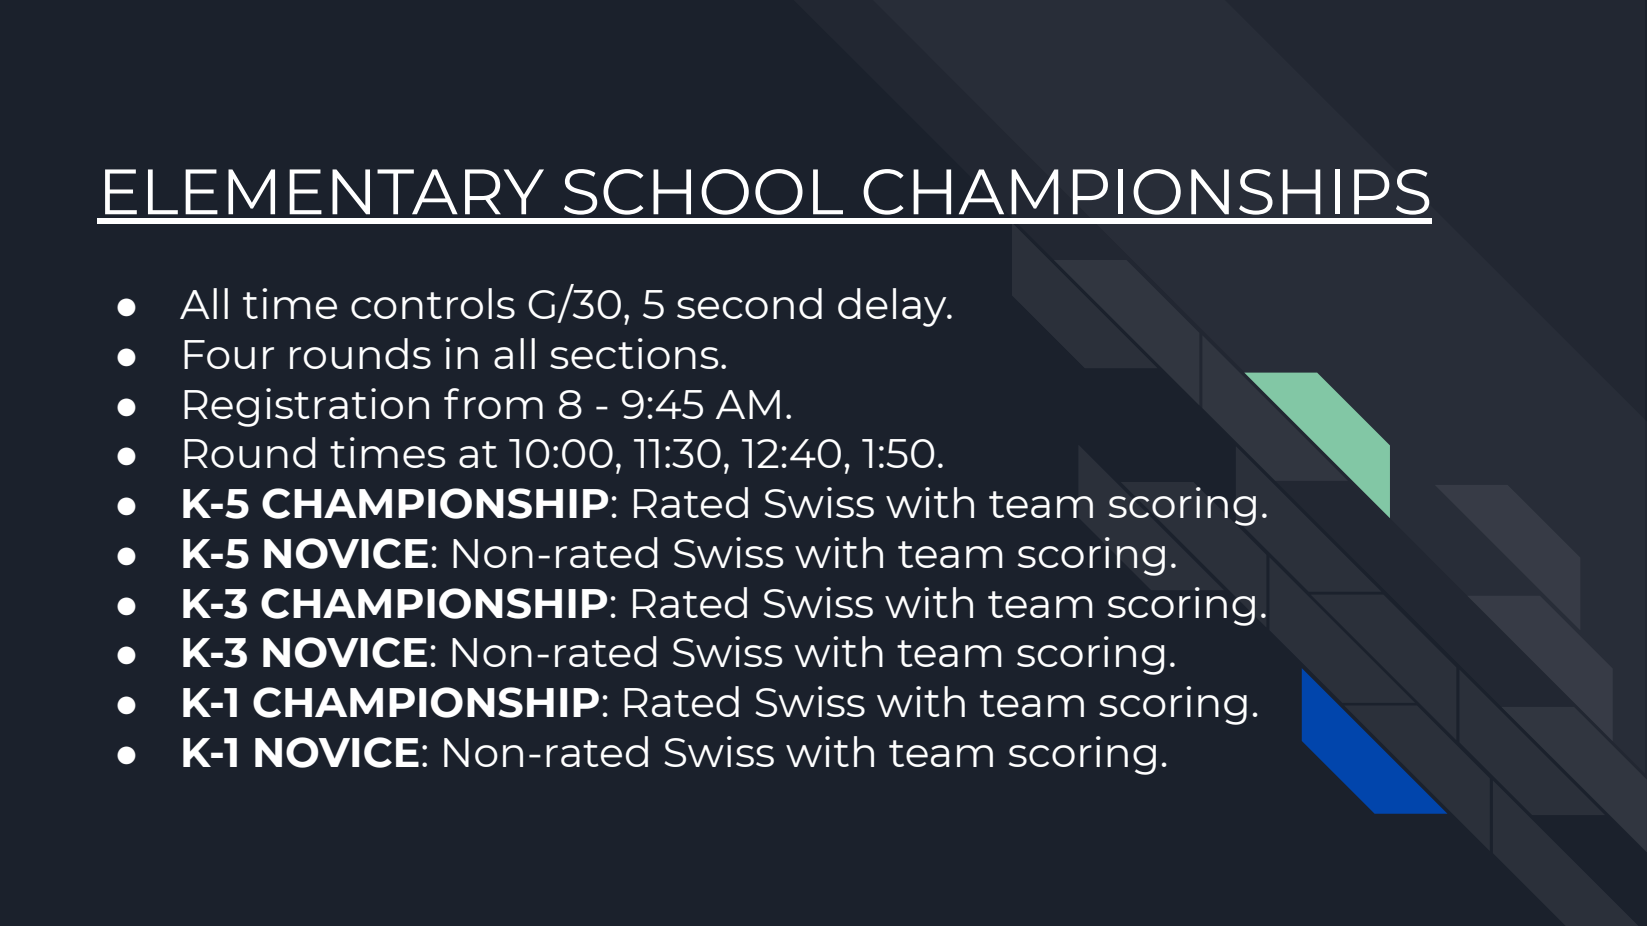  I want to click on sections, so click(634, 353).
